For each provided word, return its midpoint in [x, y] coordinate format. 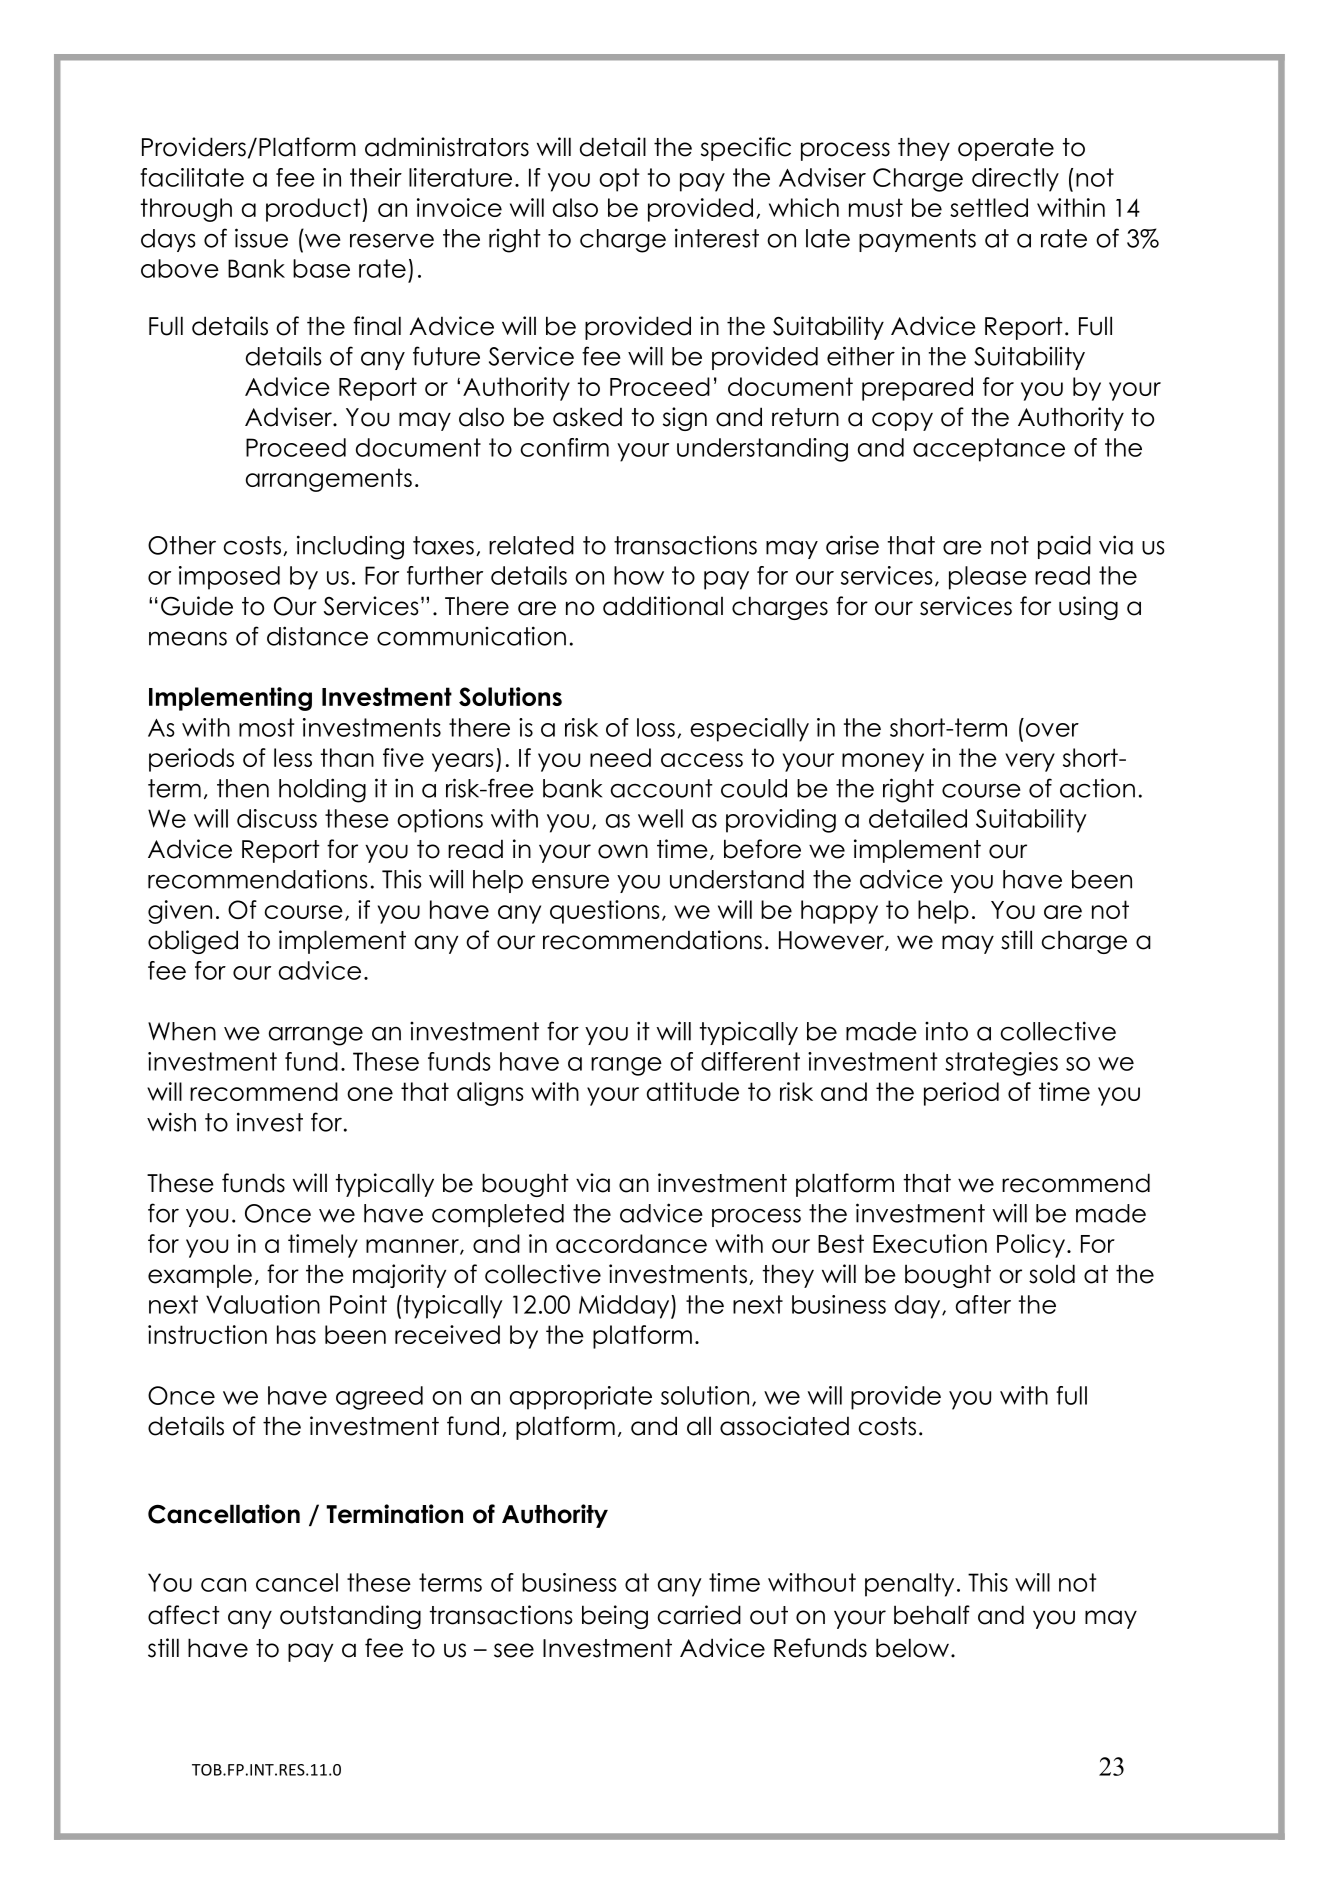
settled [989, 207]
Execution [930, 1243]
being [615, 1617]
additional [663, 606]
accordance [631, 1243]
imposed [229, 578]
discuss [277, 818]
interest [717, 238]
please [988, 578]
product [314, 210]
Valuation [263, 1304]
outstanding [350, 1617]
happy [839, 912]
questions [605, 912]
